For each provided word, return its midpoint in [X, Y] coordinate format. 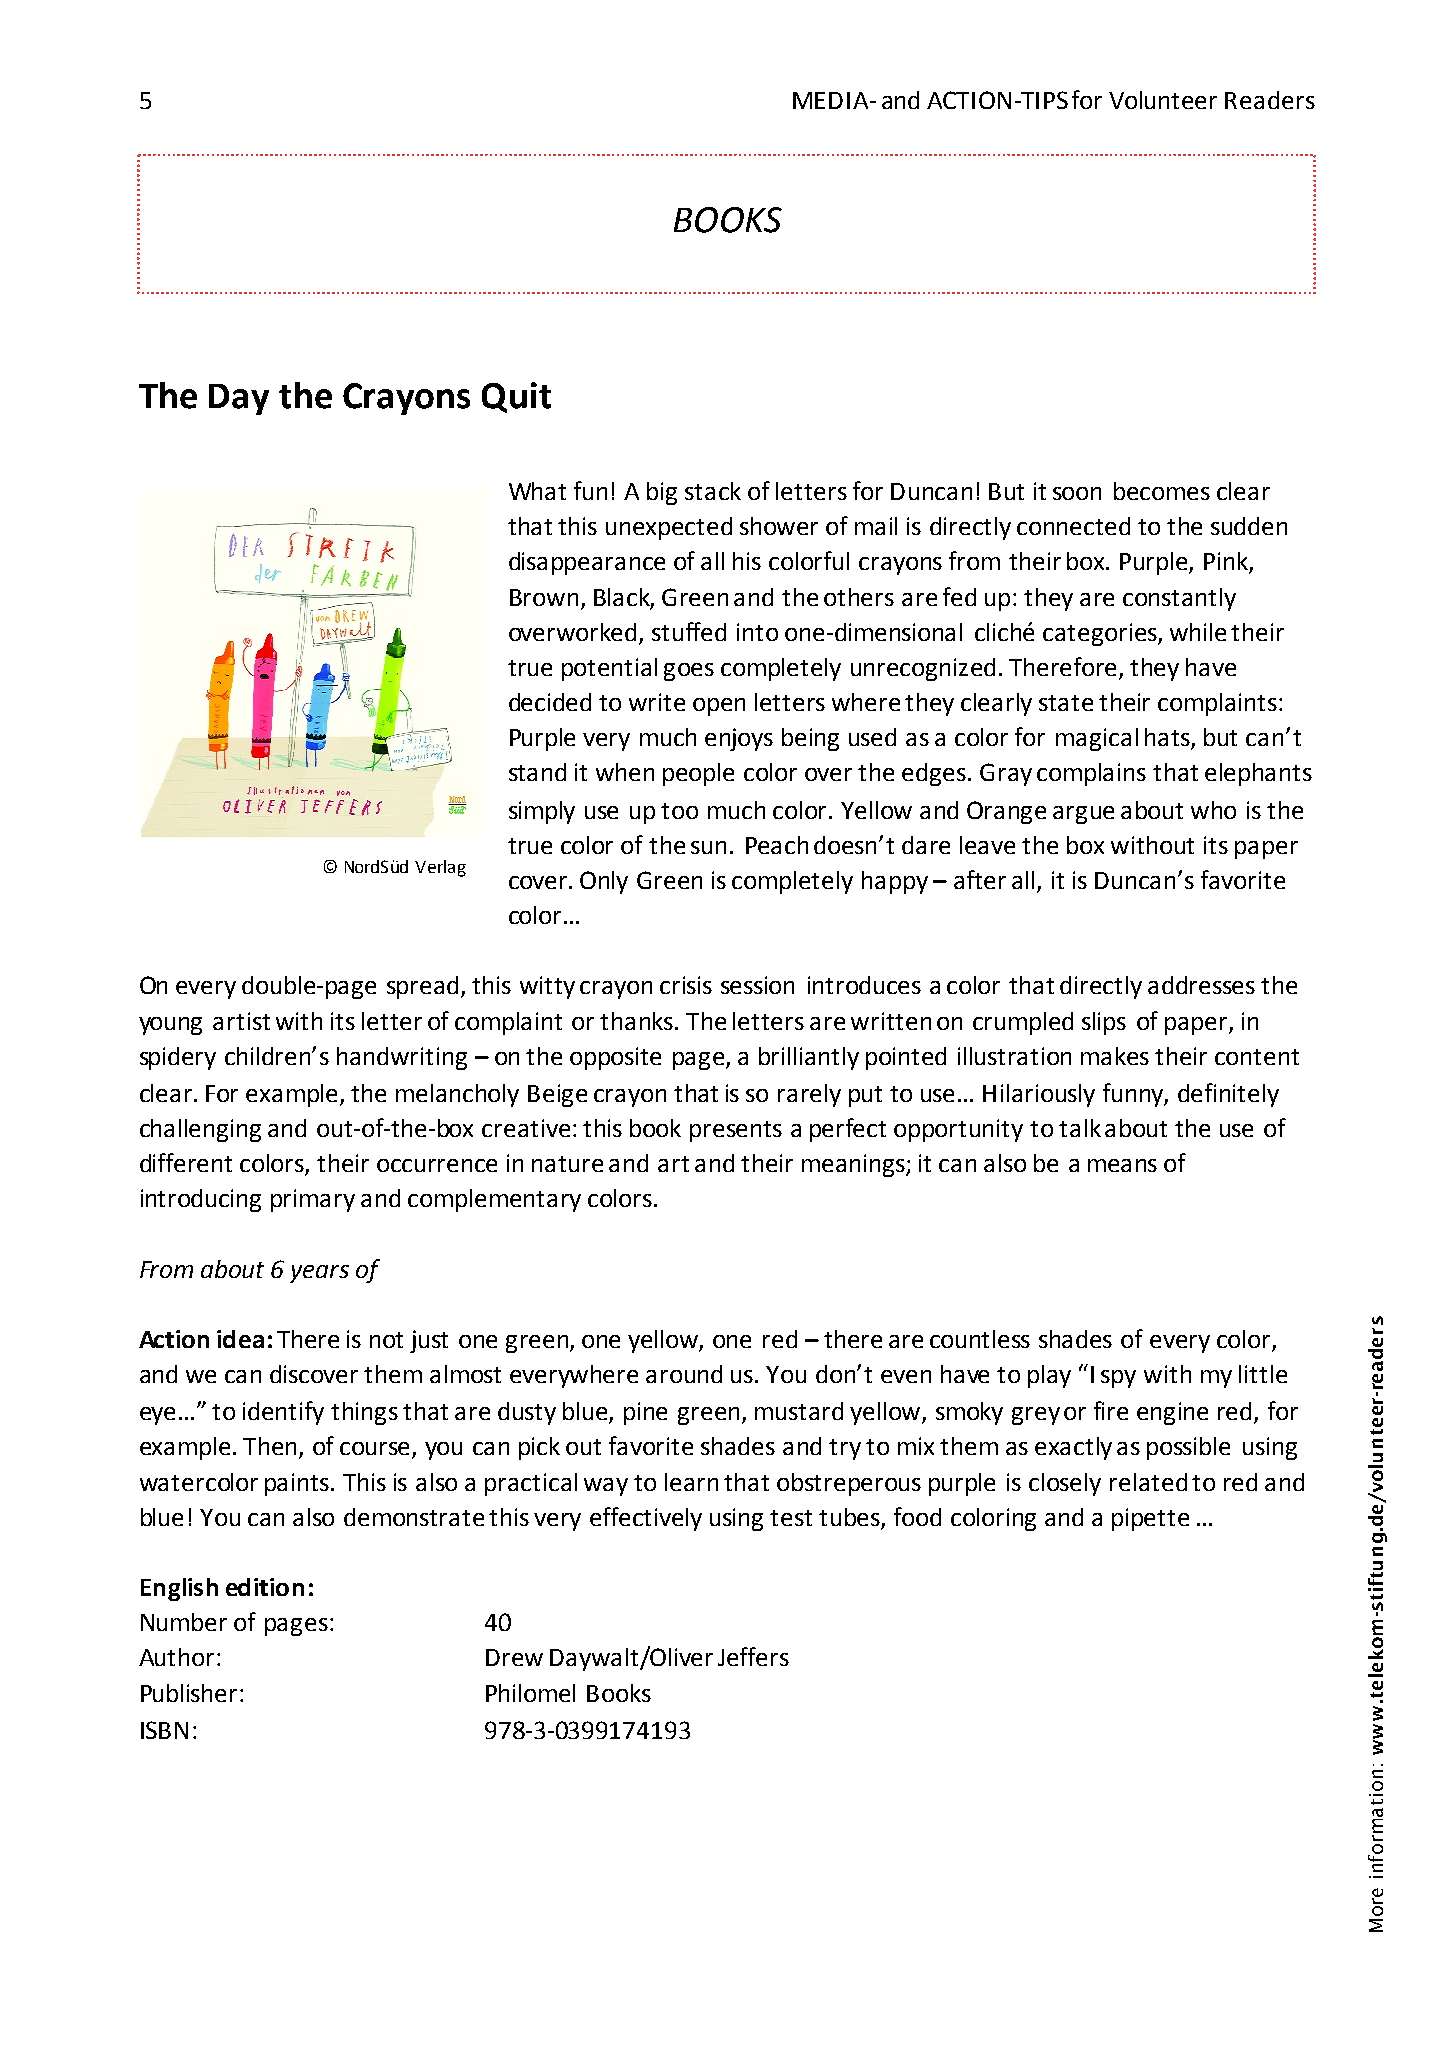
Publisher [189, 1693]
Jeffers [753, 1656]
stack [713, 491]
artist [241, 1021]
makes [1115, 1056]
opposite [615, 1058]
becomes [1162, 491]
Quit [516, 397]
